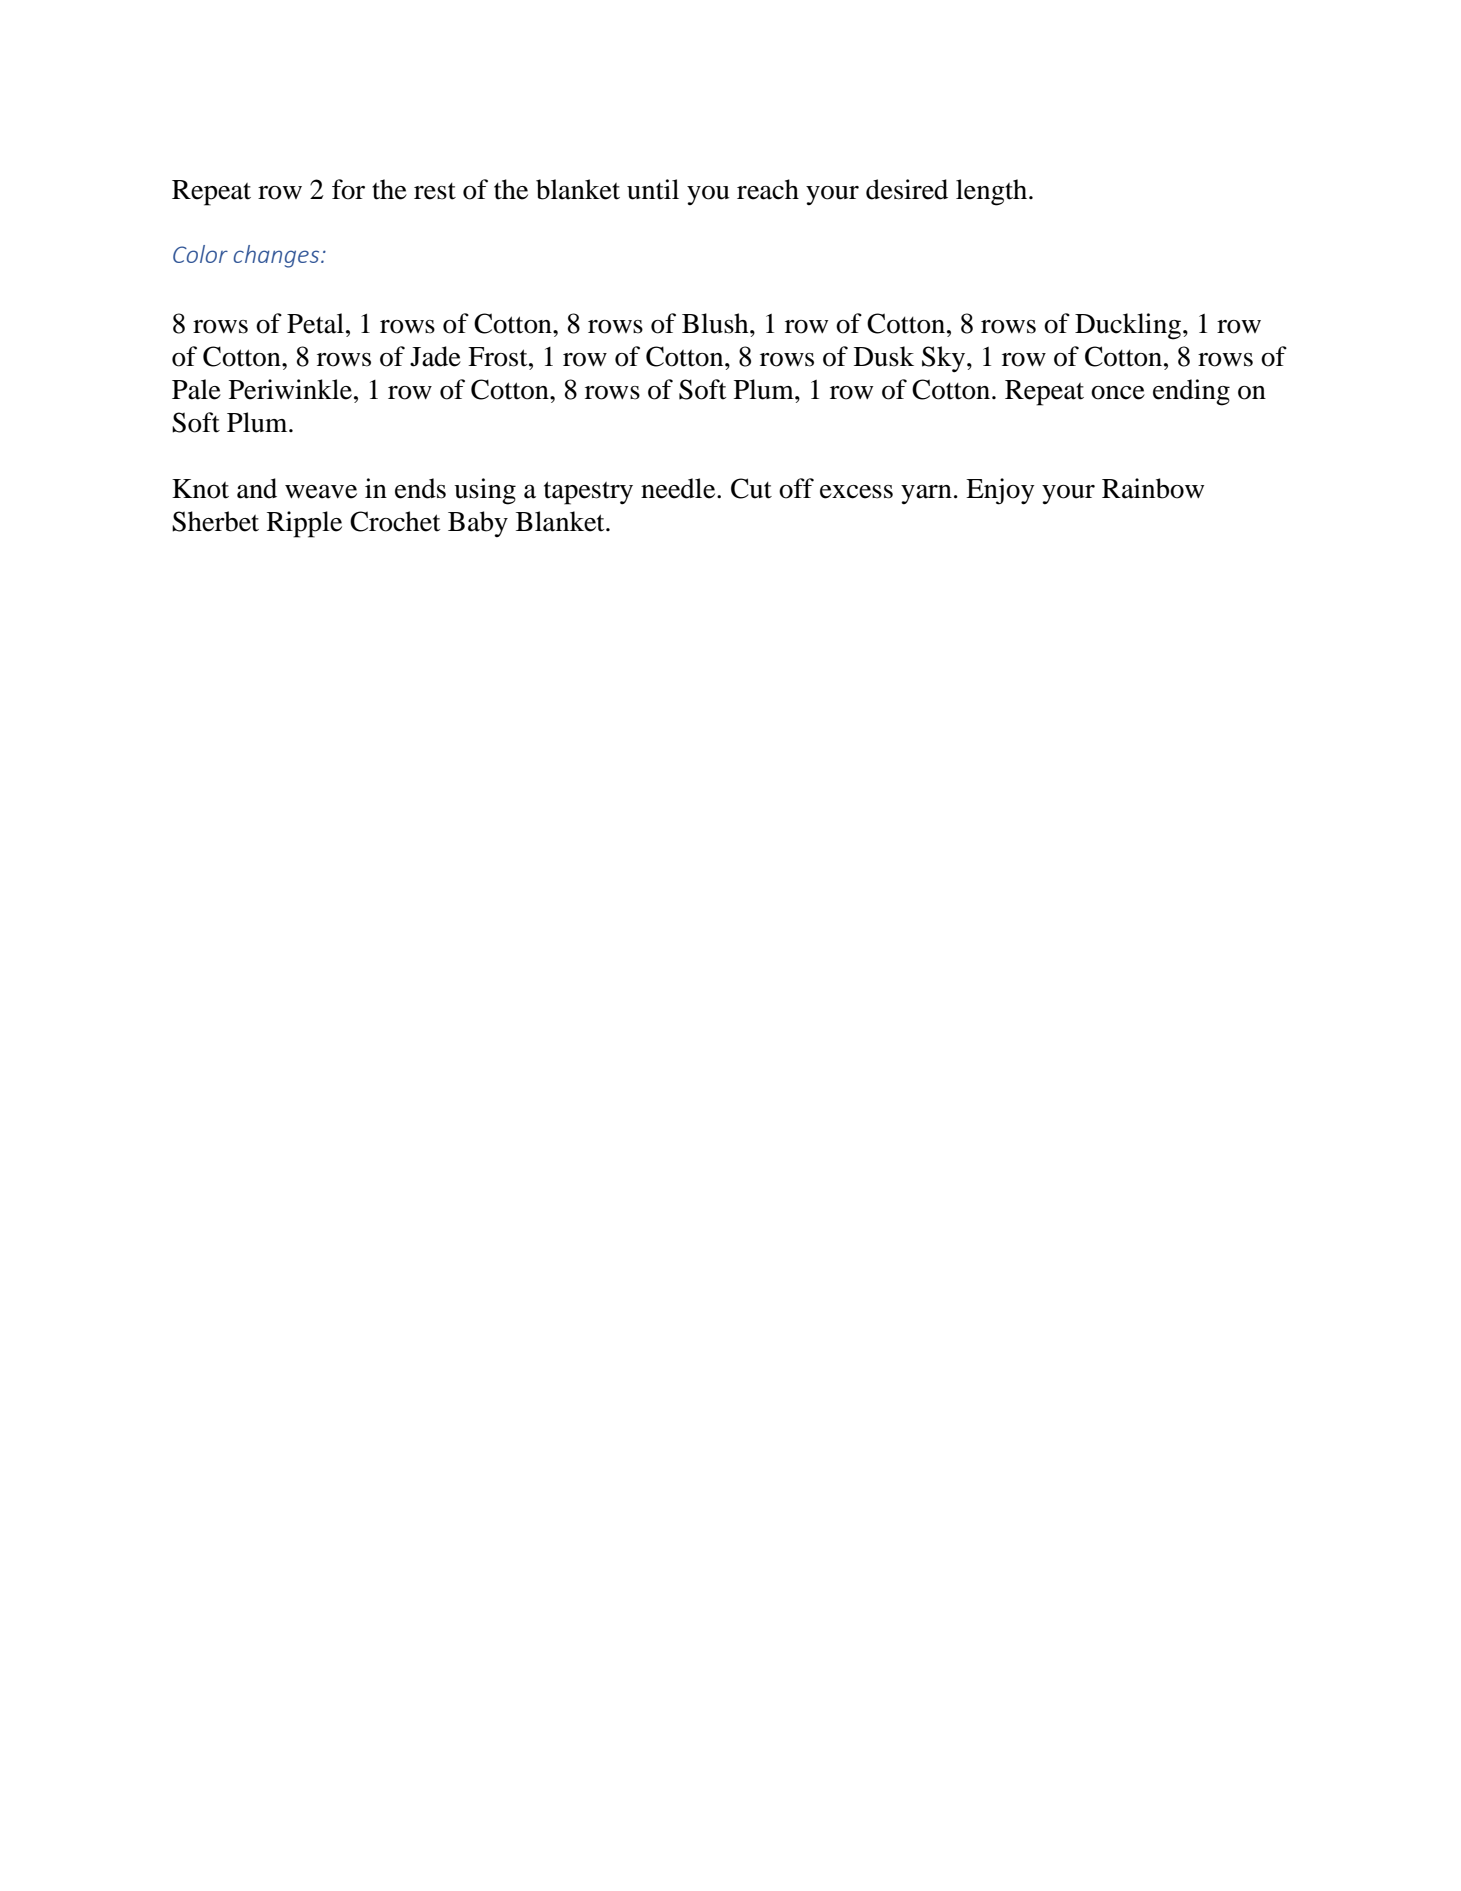 The width and height of the screenshot is (1461, 1891). Describe the element at coordinates (993, 192) in the screenshot. I see `length` at that location.
